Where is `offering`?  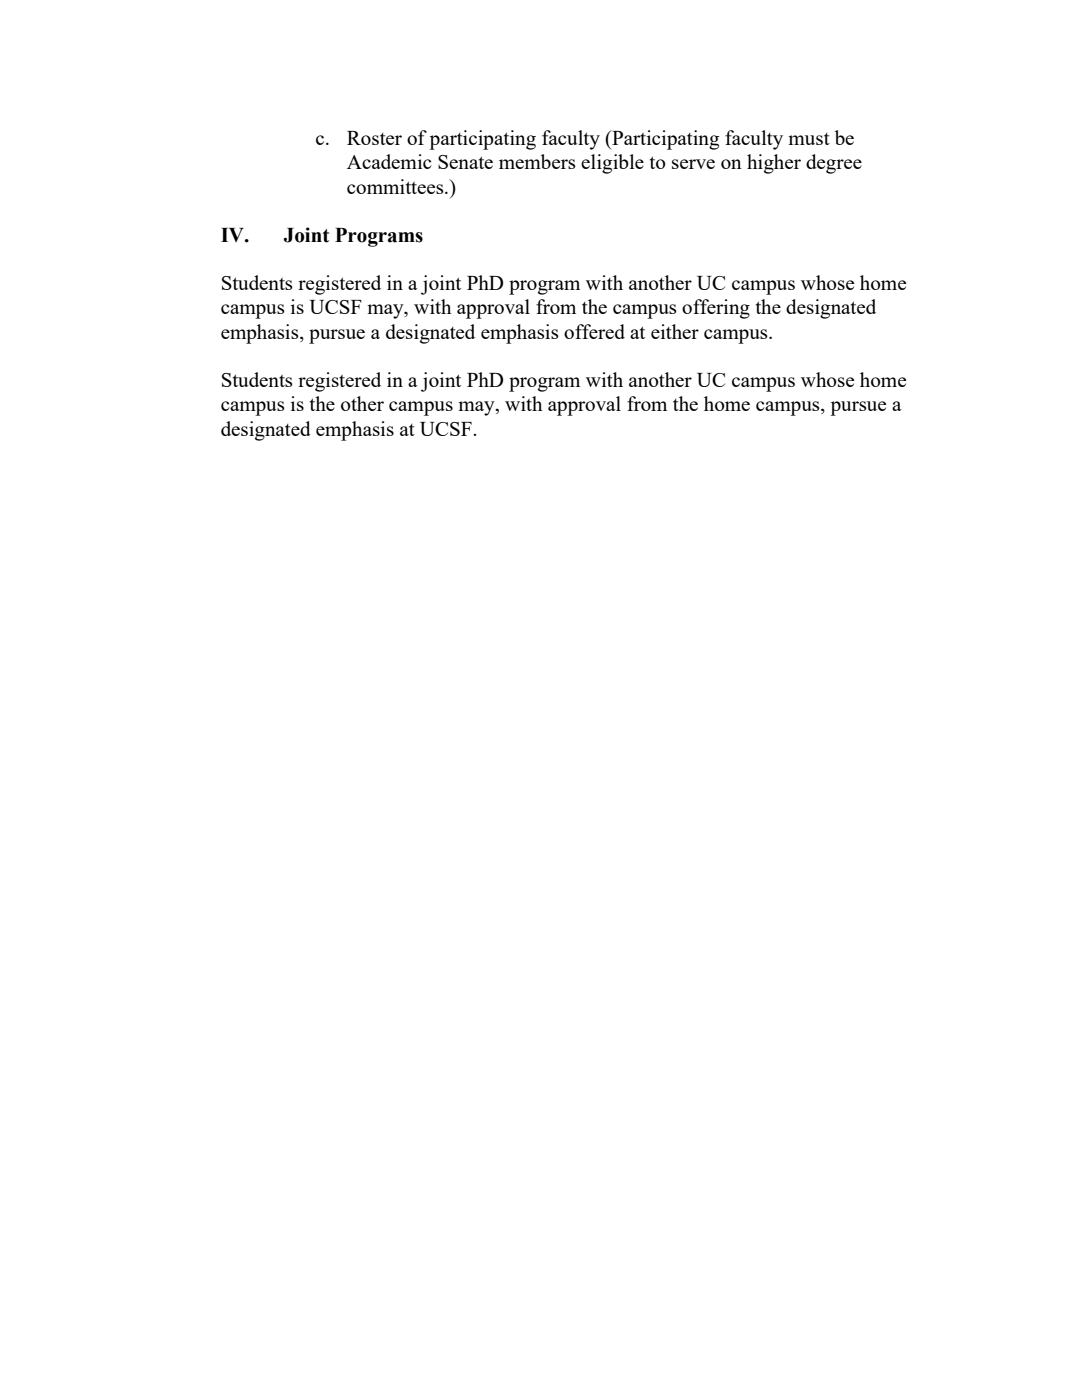 offering is located at coordinates (716, 309).
